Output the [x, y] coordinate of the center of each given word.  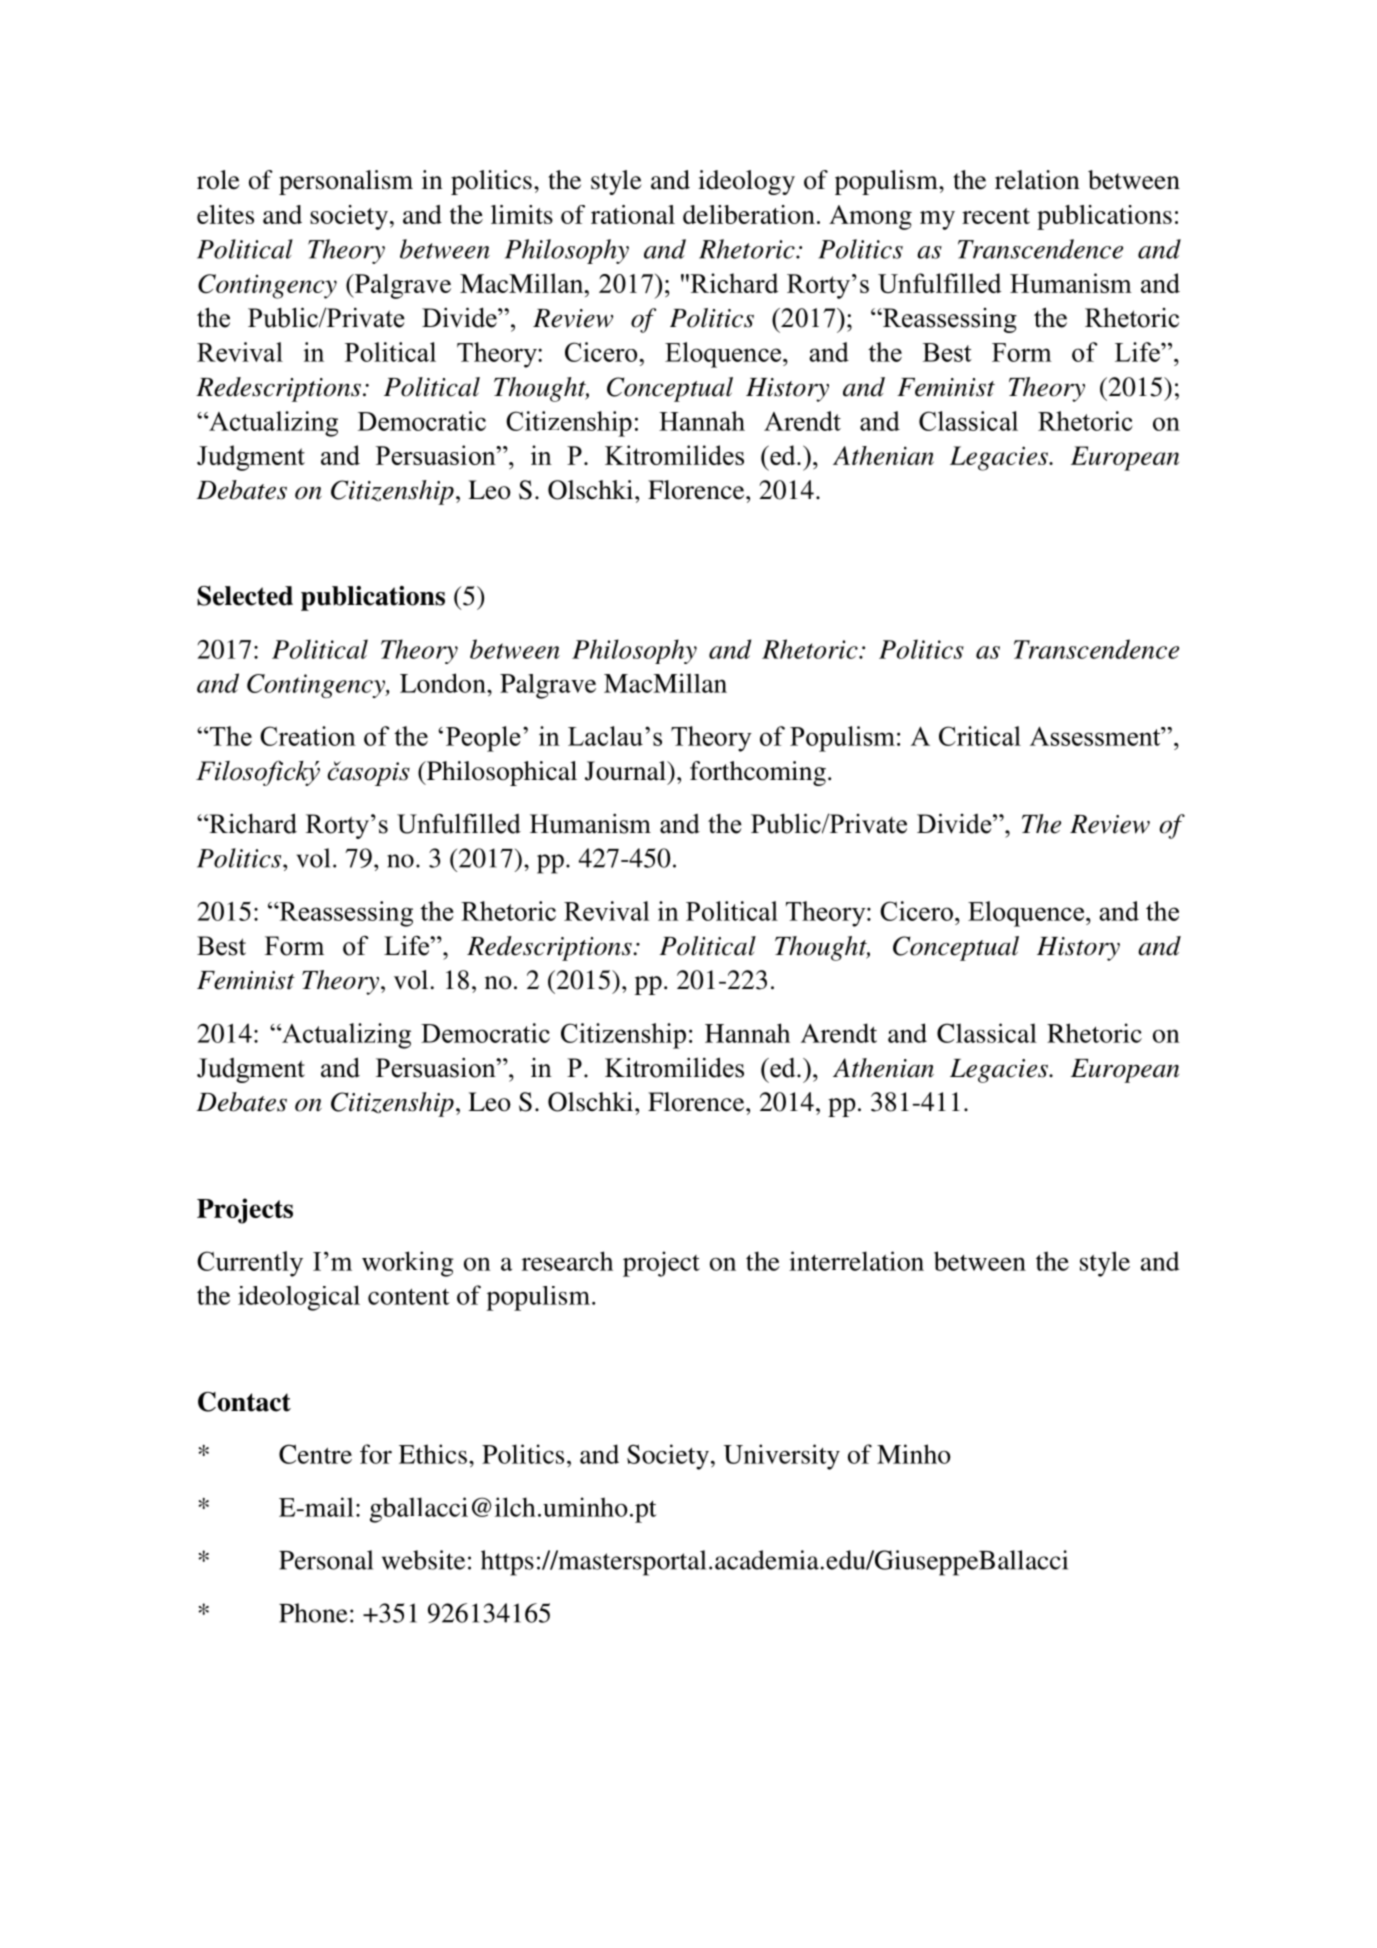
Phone [313, 1613]
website [423, 1560]
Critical [980, 736]
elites [225, 214]
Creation [308, 736]
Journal [626, 771]
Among [870, 217]
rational [633, 214]
